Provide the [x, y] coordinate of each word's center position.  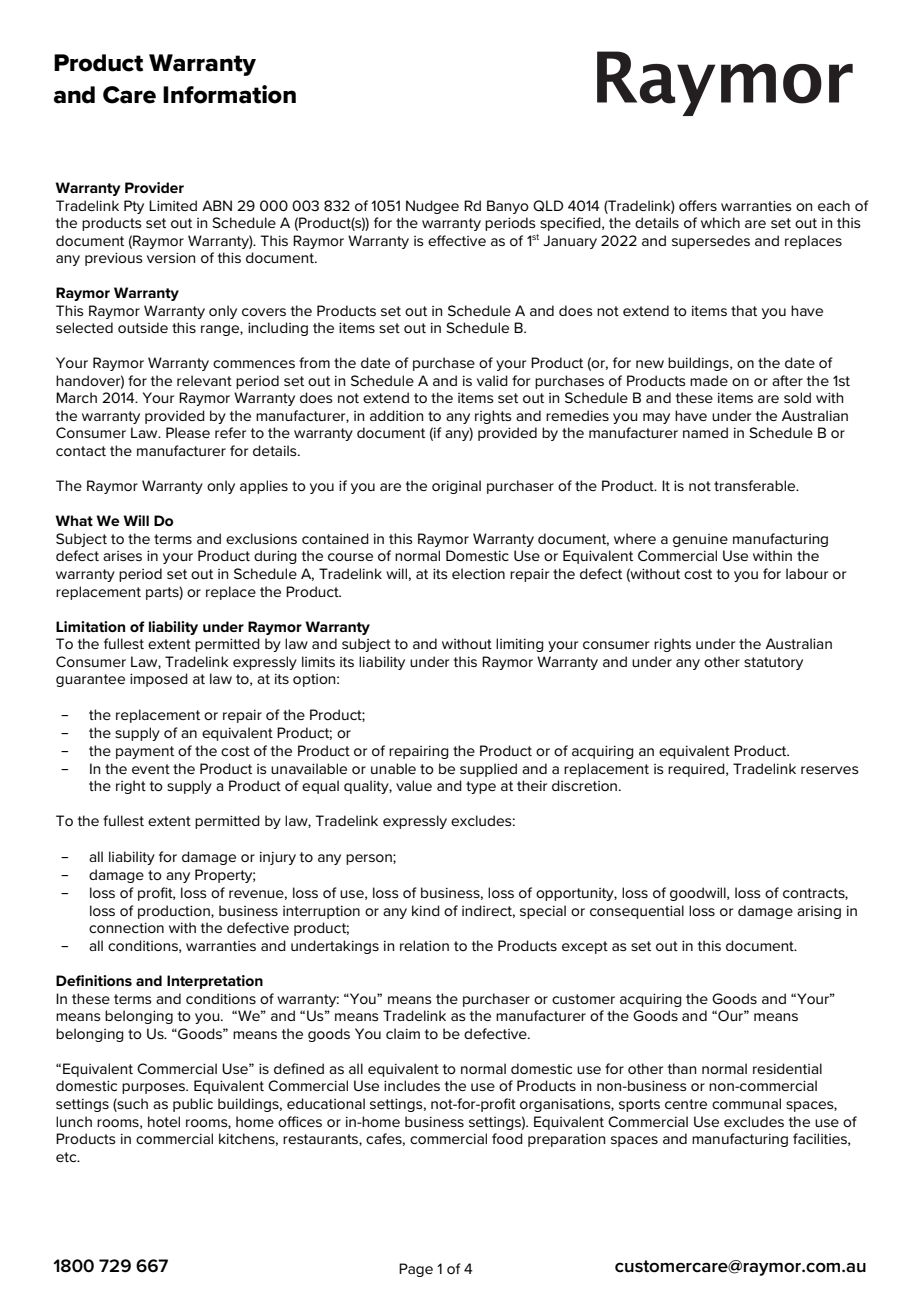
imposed [159, 680]
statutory [773, 663]
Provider [154, 187]
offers [698, 205]
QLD [548, 206]
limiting [520, 645]
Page [416, 1270]
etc [67, 1157]
